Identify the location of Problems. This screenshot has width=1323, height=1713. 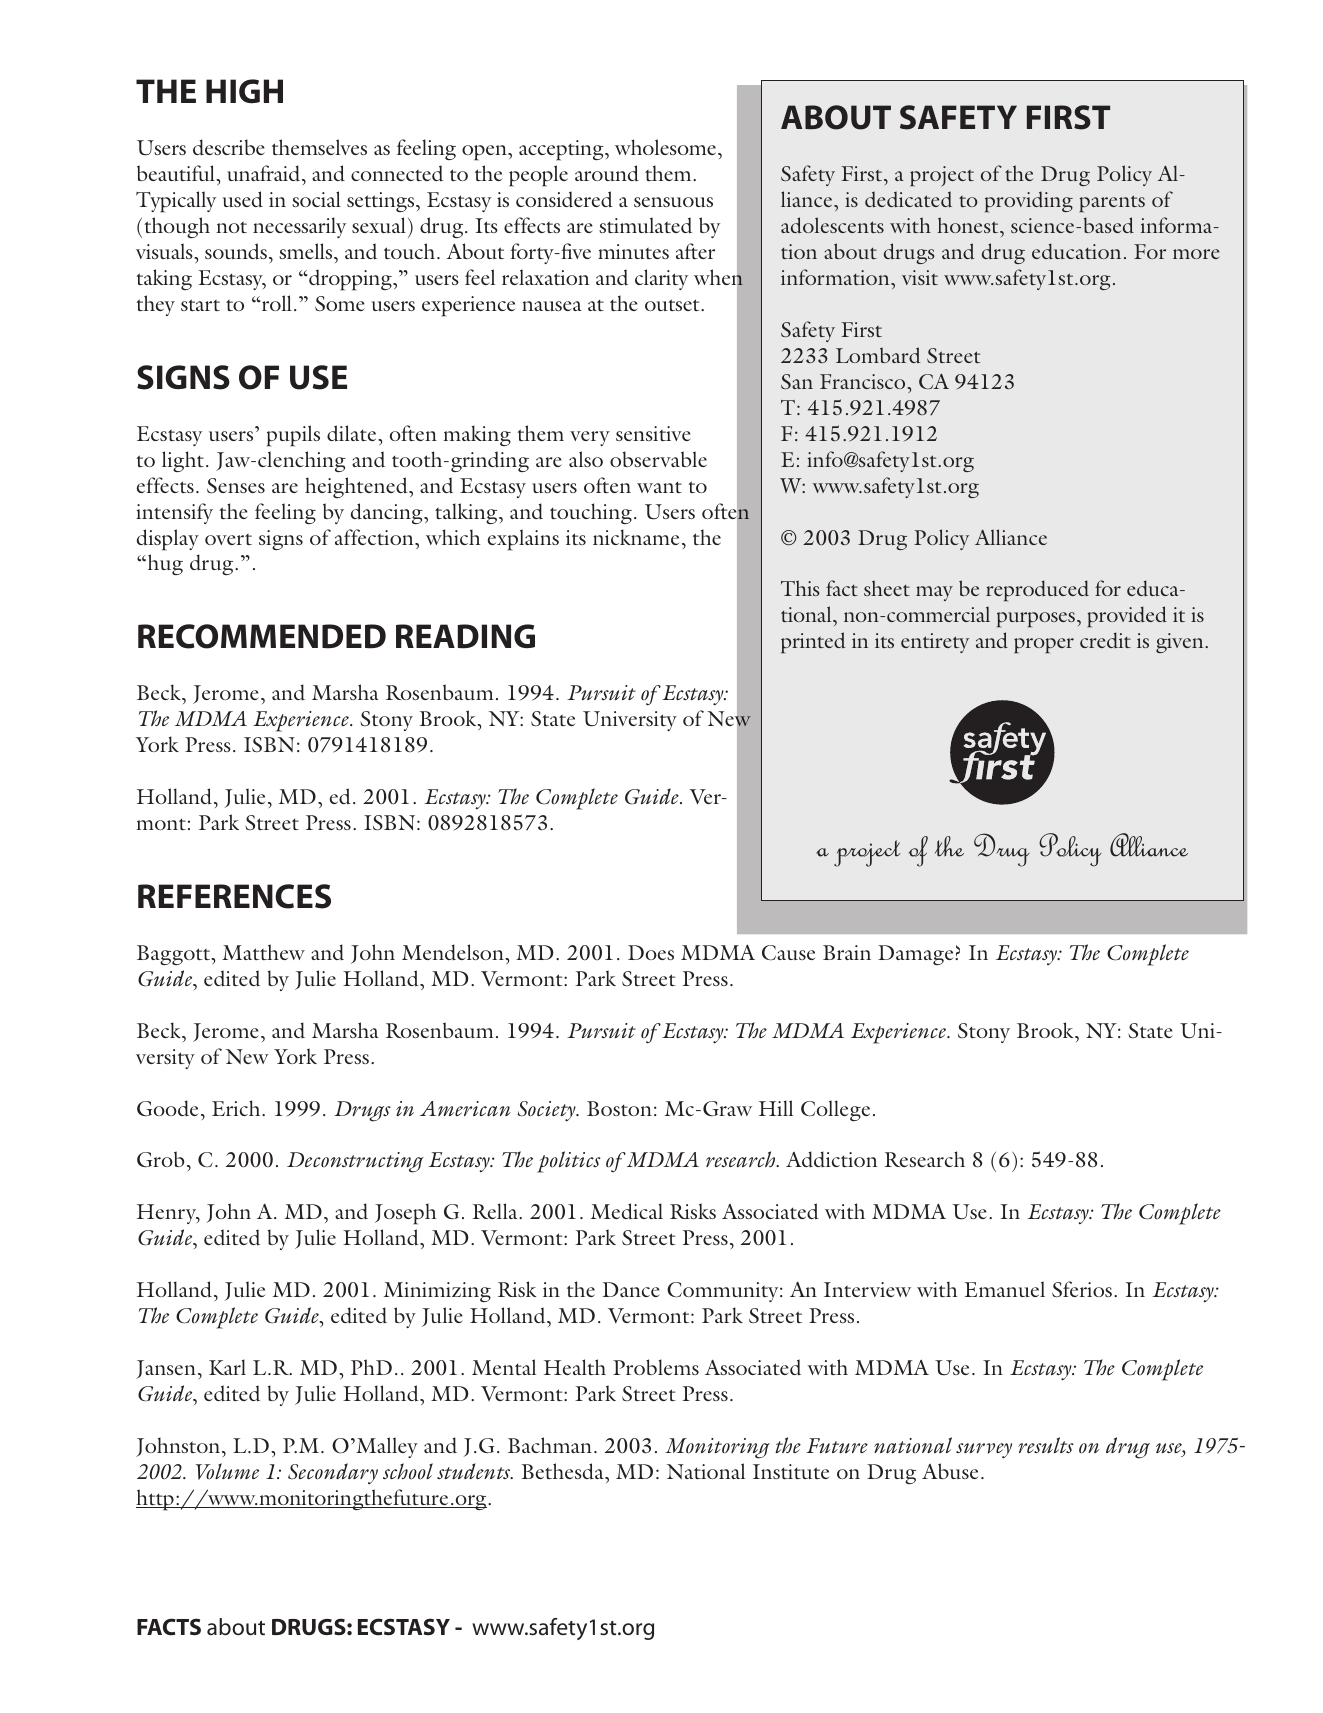
(656, 1367).
